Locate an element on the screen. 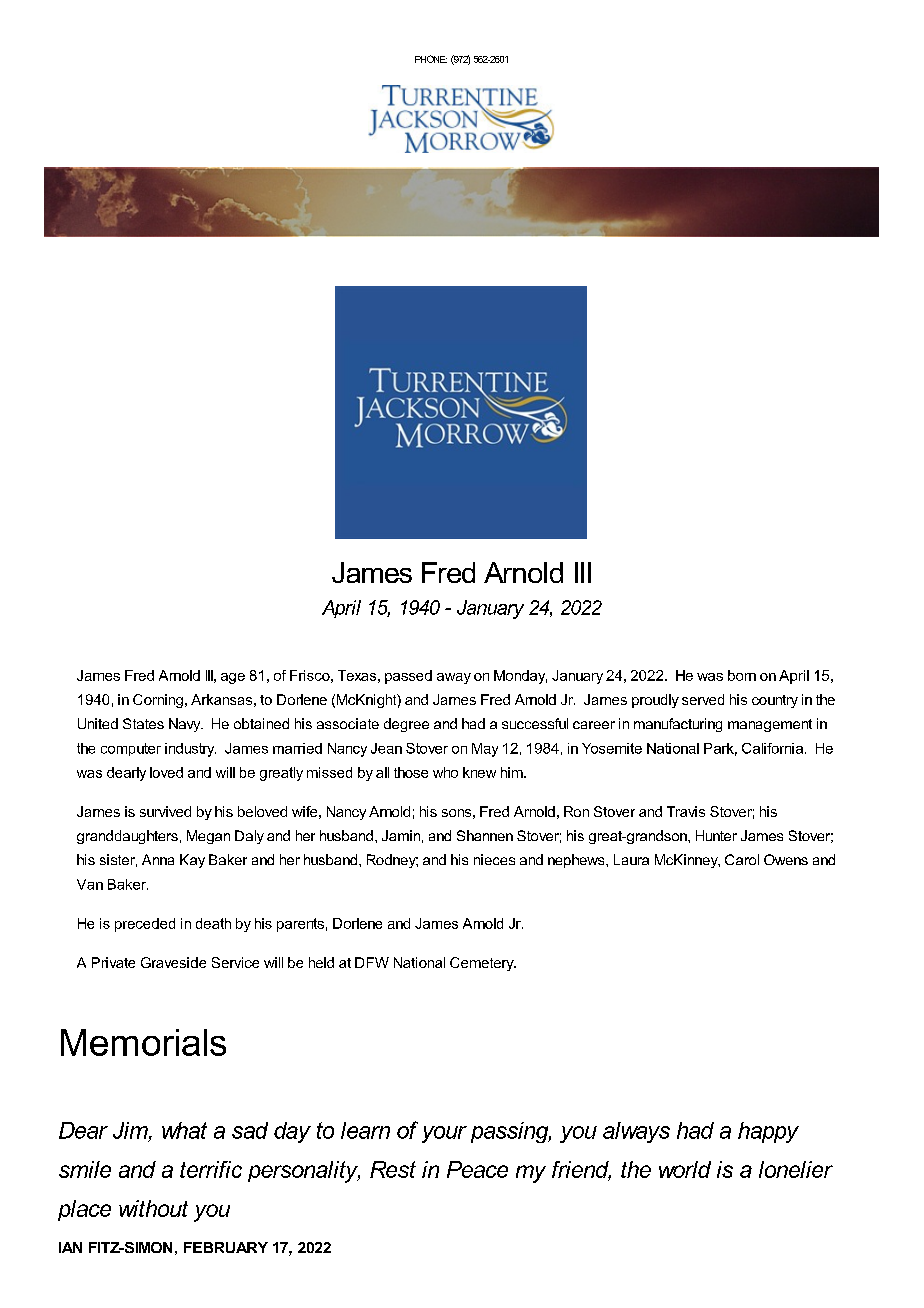 This screenshot has width=924, height=1308. away is located at coordinates (454, 678).
